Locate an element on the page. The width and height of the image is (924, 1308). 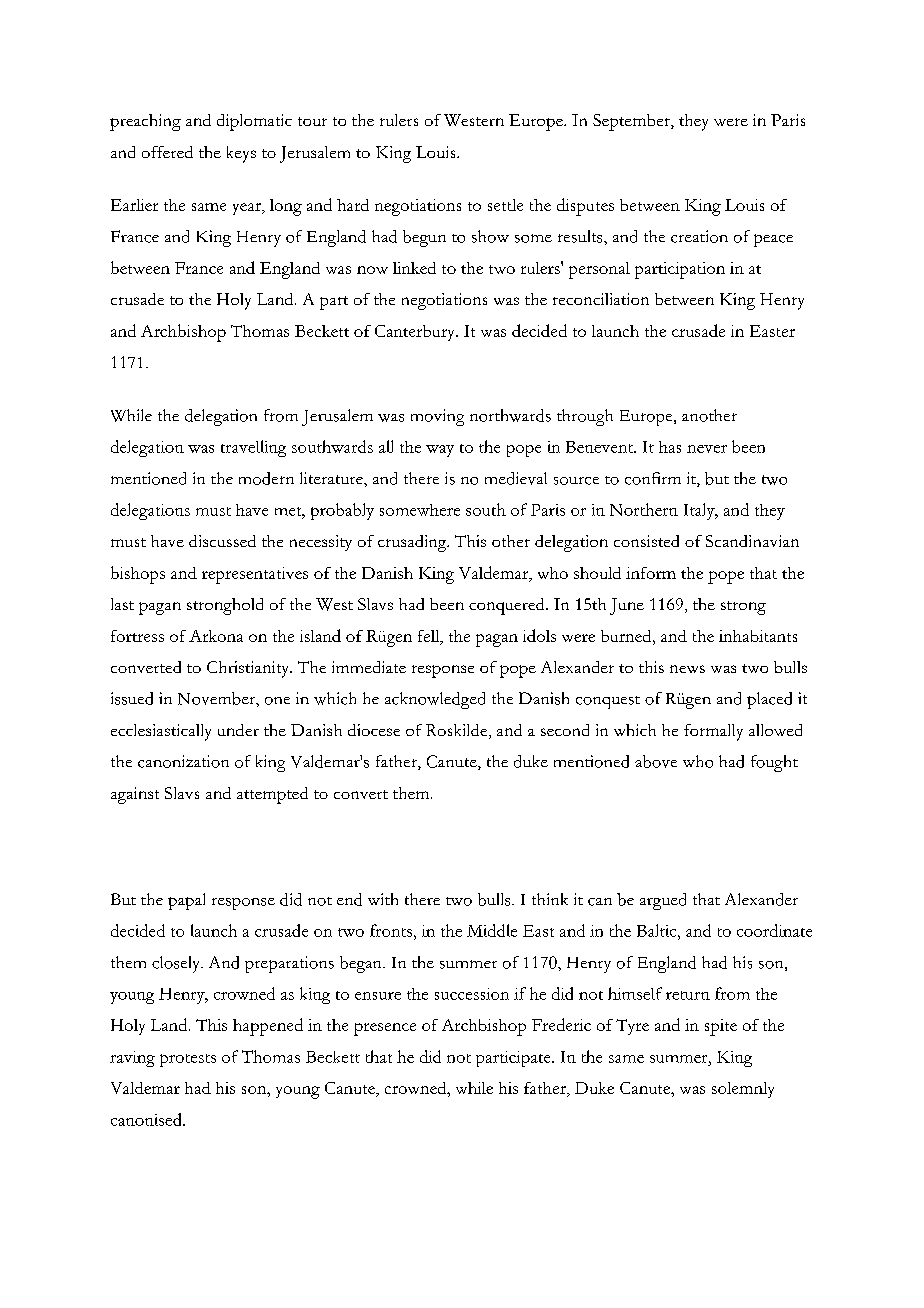
moving is located at coordinates (437, 417).
